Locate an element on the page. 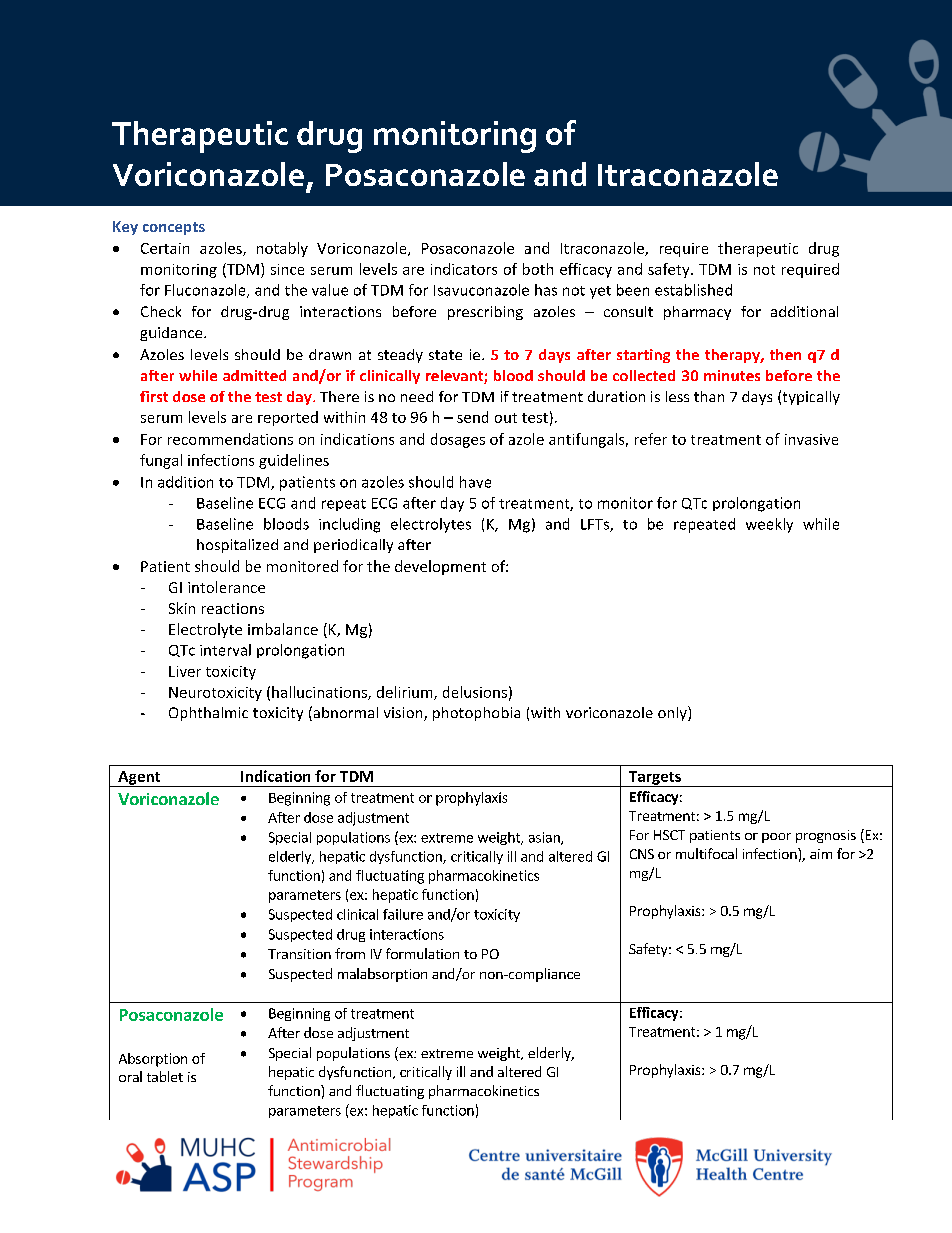 This image has width=952, height=1233. recommendations is located at coordinates (230, 439).
